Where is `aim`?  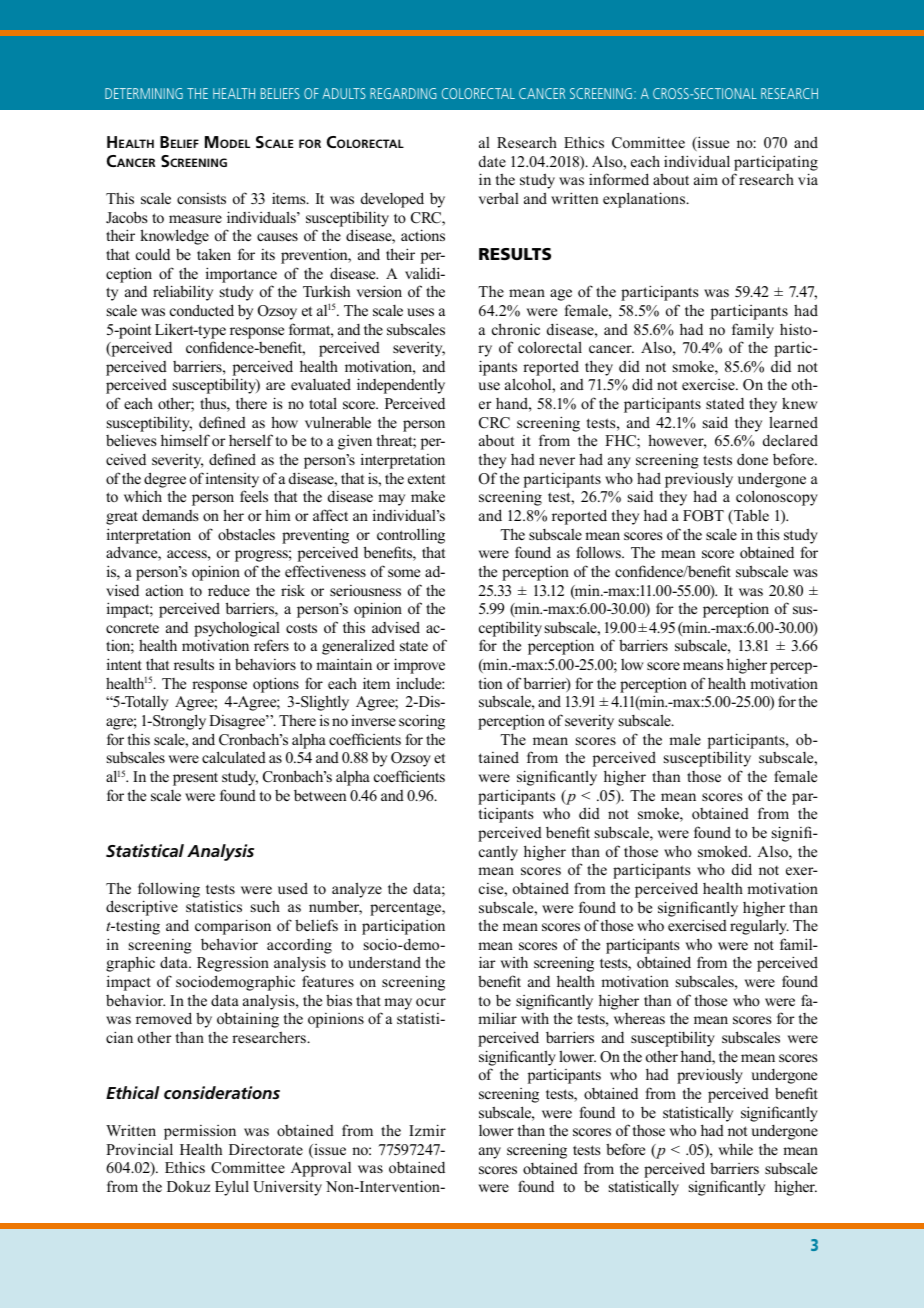 aim is located at coordinates (706, 179).
